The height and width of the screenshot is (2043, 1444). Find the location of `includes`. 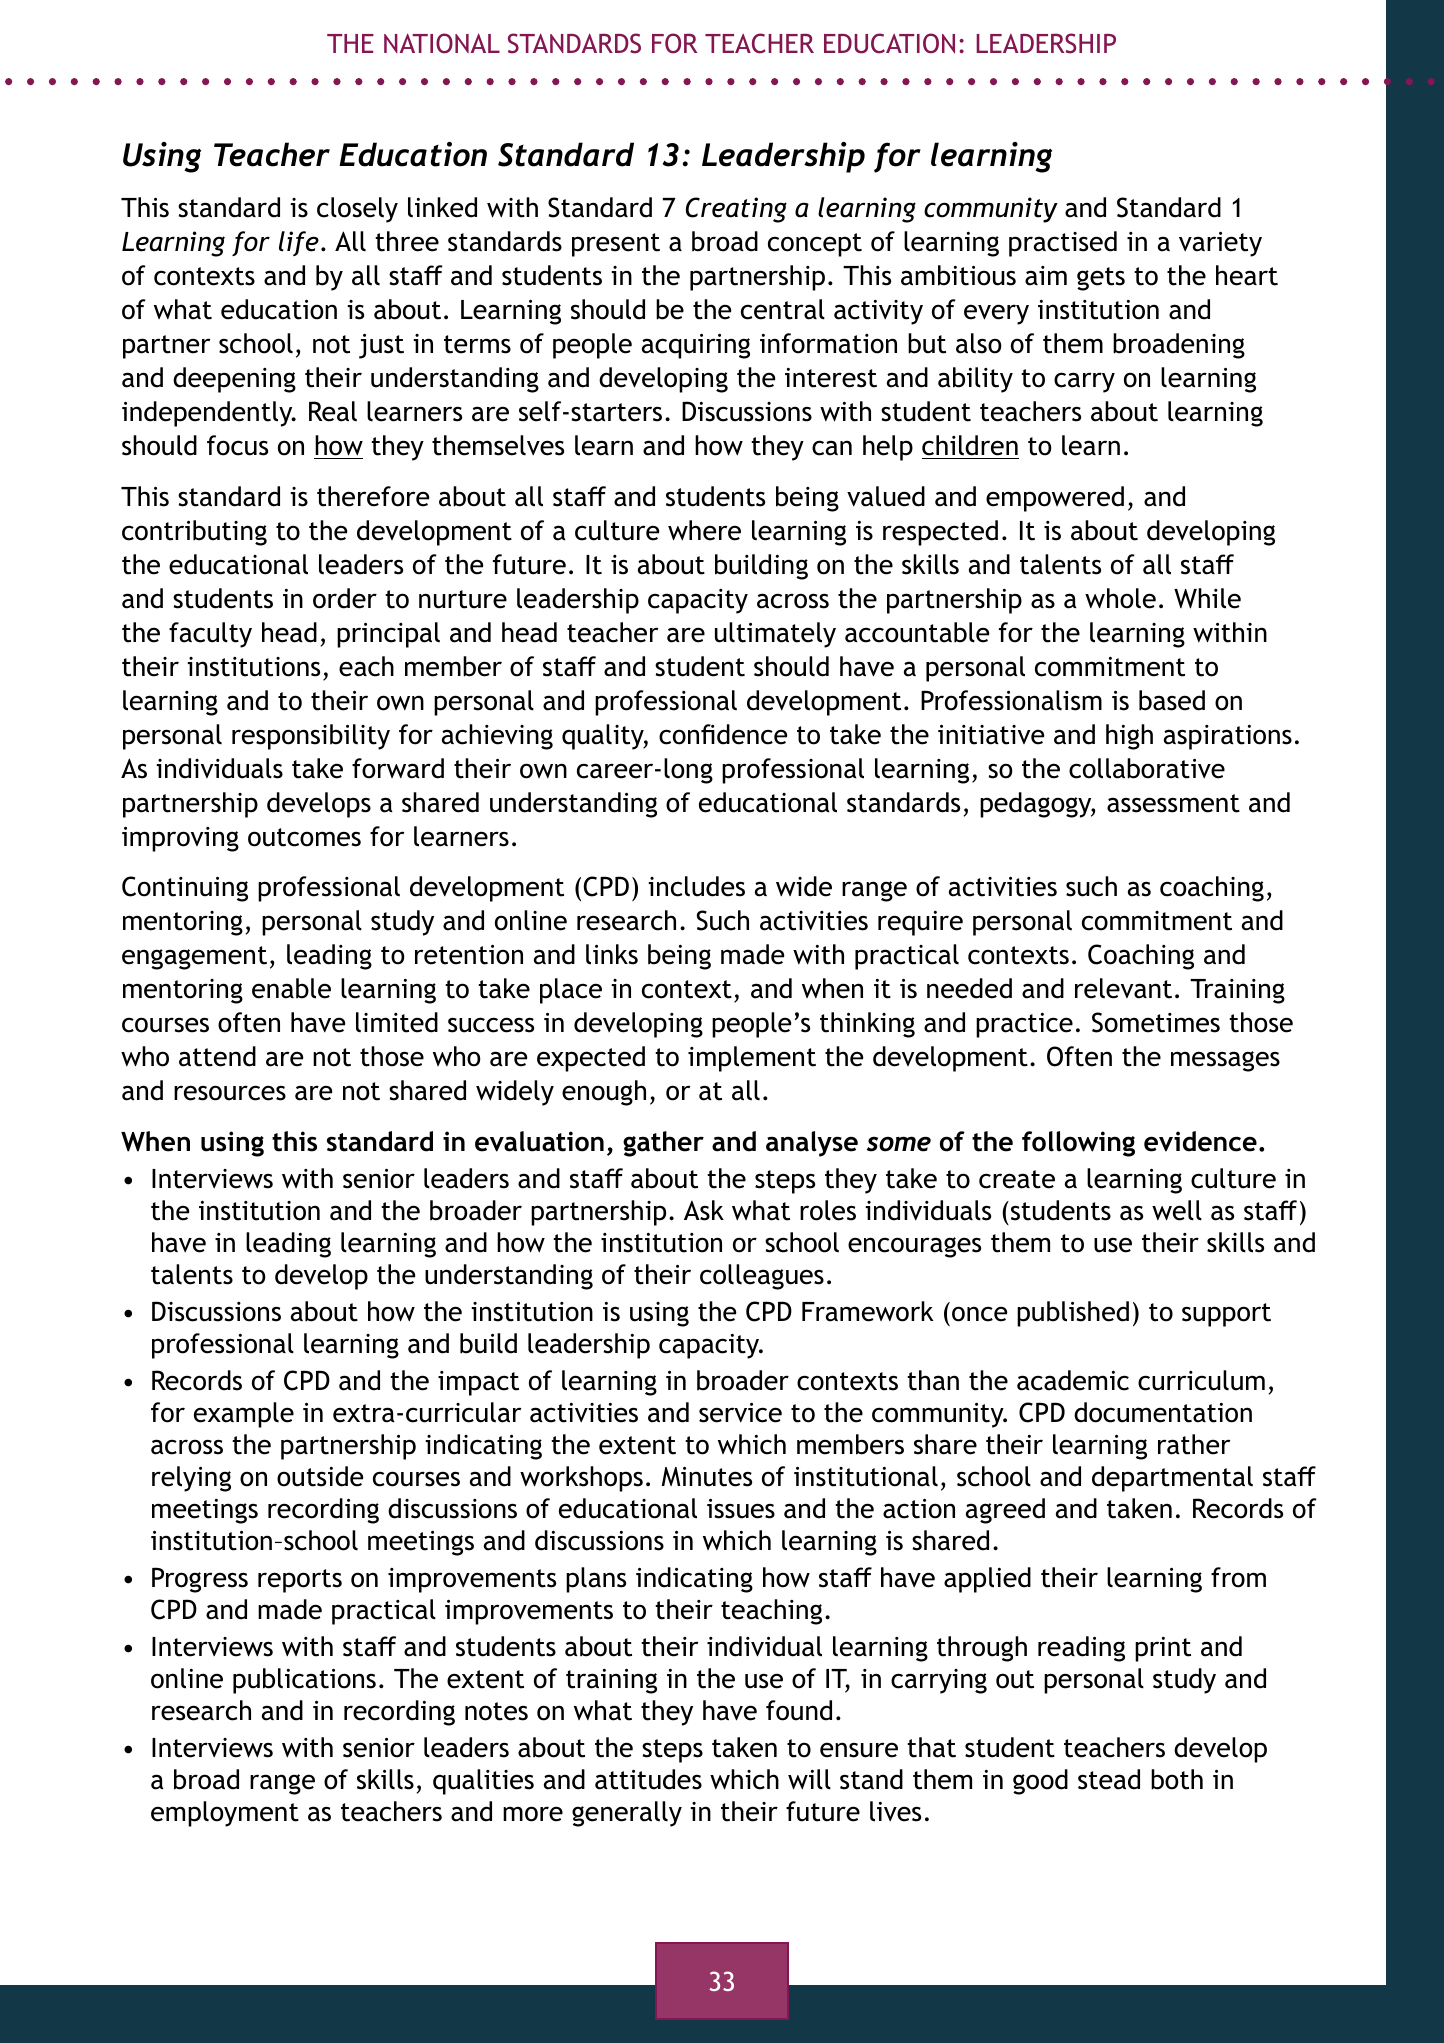

includes is located at coordinates (696, 886).
